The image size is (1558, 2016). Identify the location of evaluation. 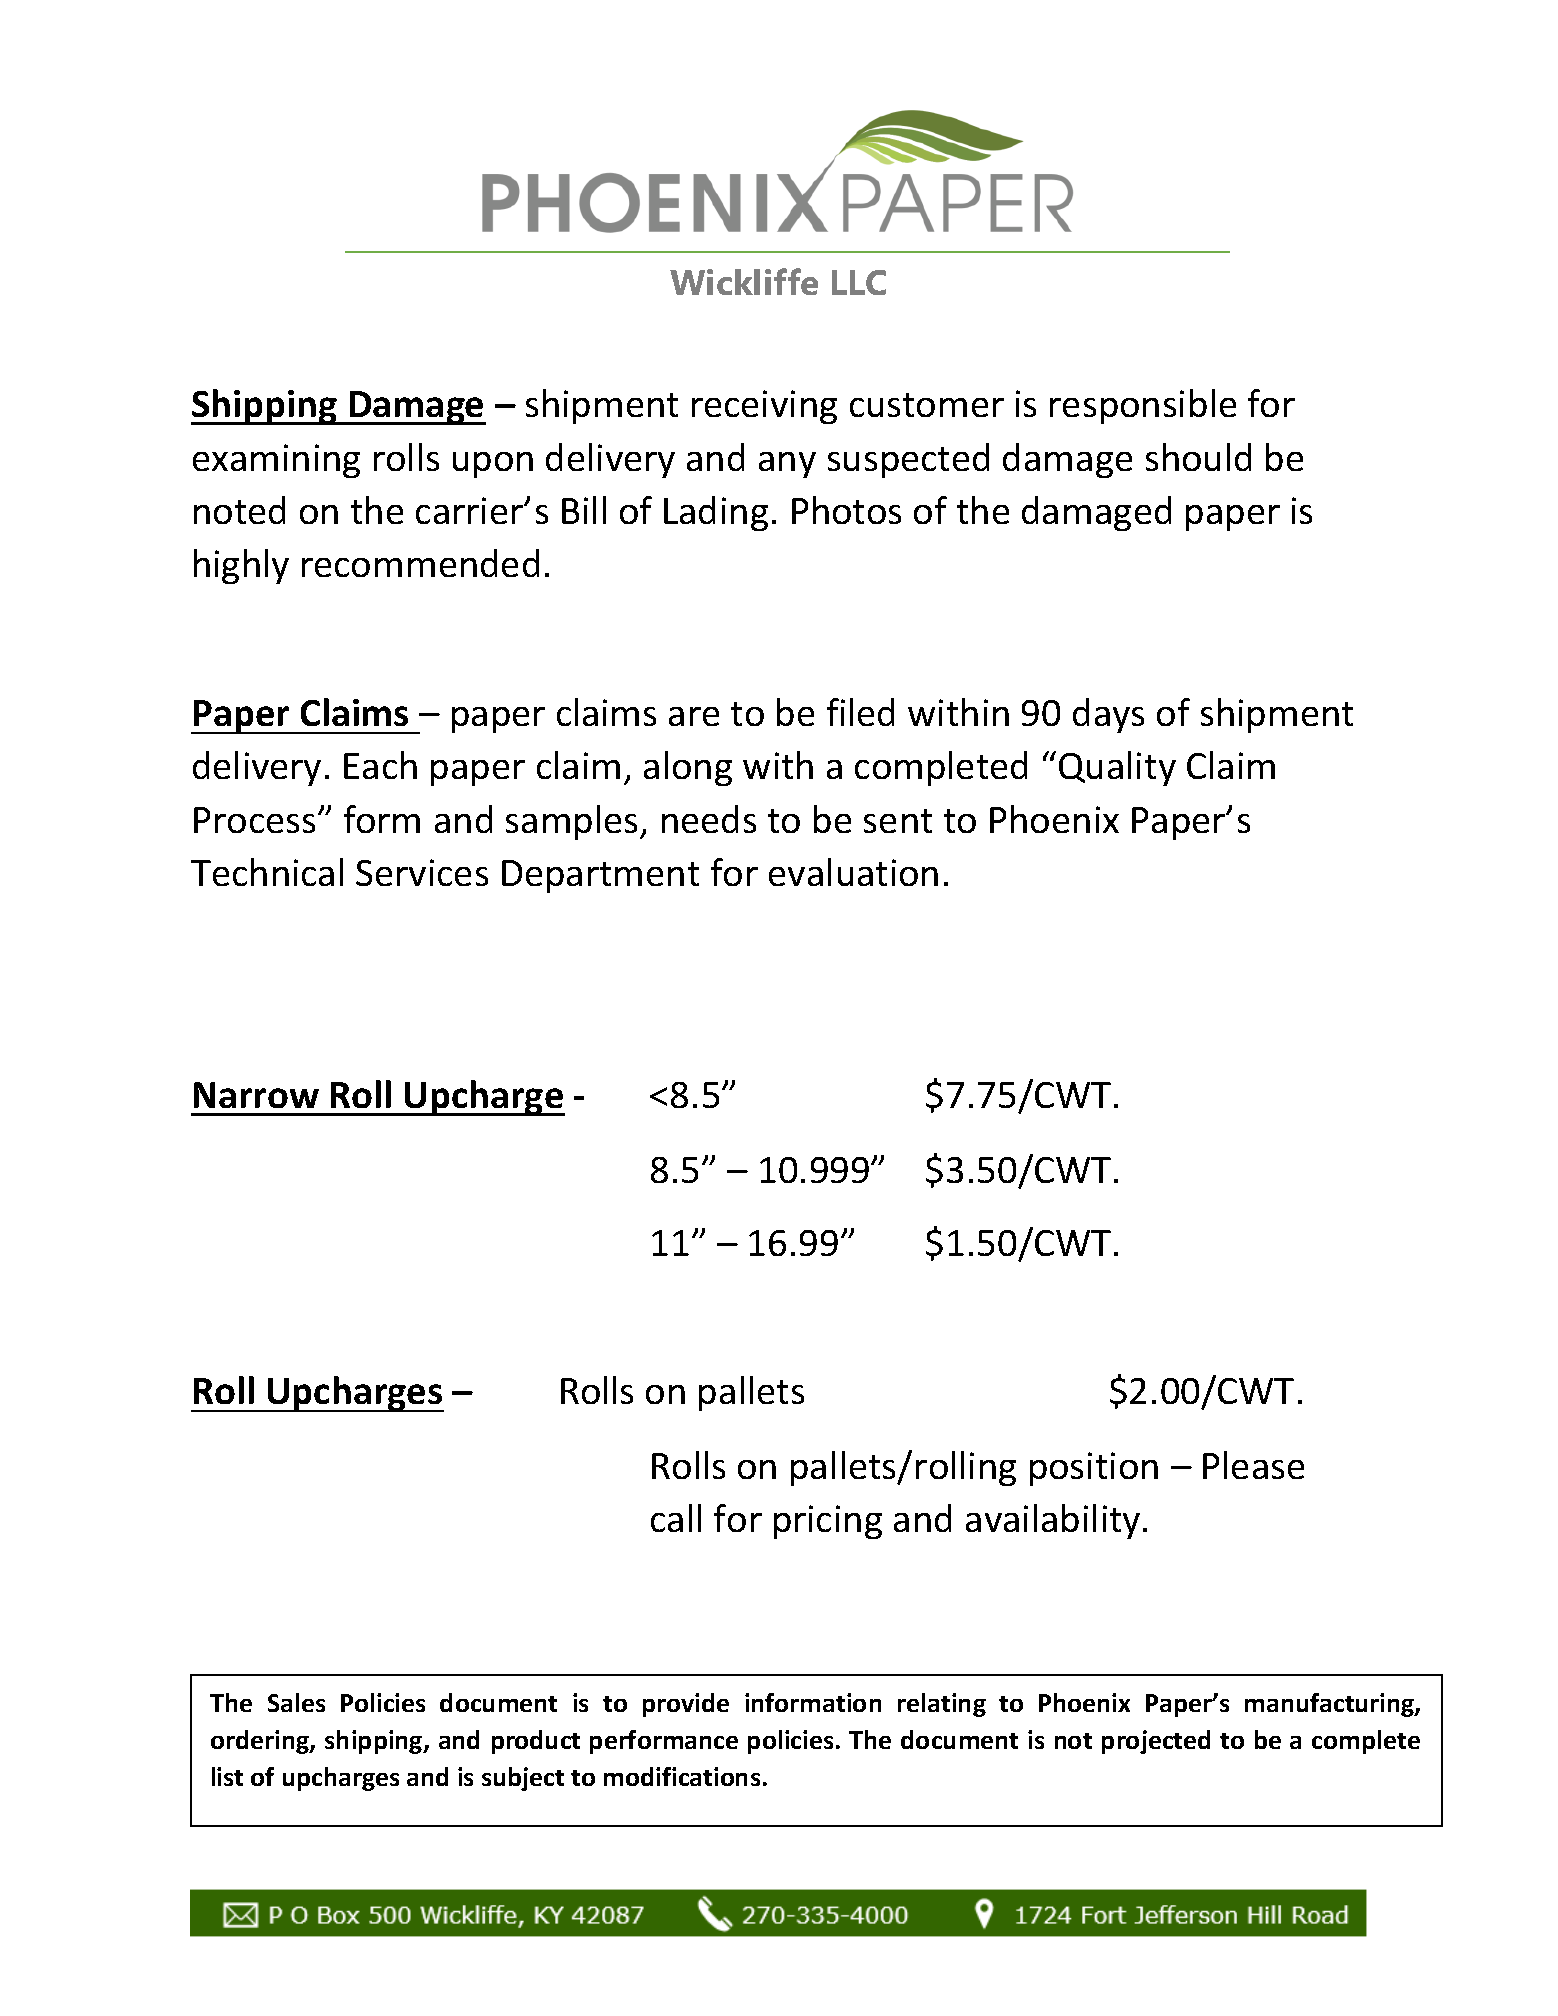
(853, 872).
